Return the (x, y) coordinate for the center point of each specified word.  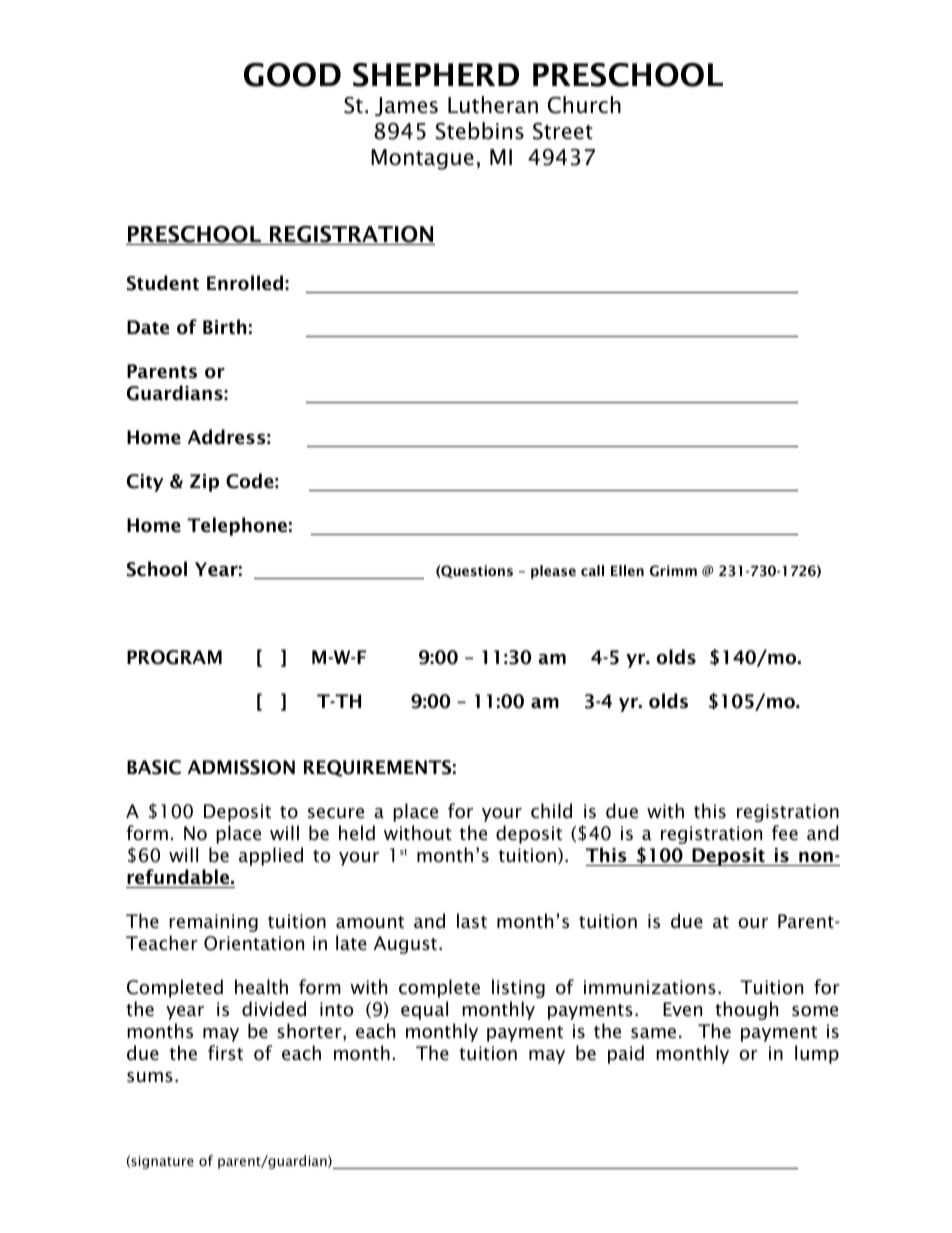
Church (584, 105)
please (553, 572)
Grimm (673, 571)
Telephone (237, 526)
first (225, 1053)
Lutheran (493, 105)
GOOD (292, 75)
